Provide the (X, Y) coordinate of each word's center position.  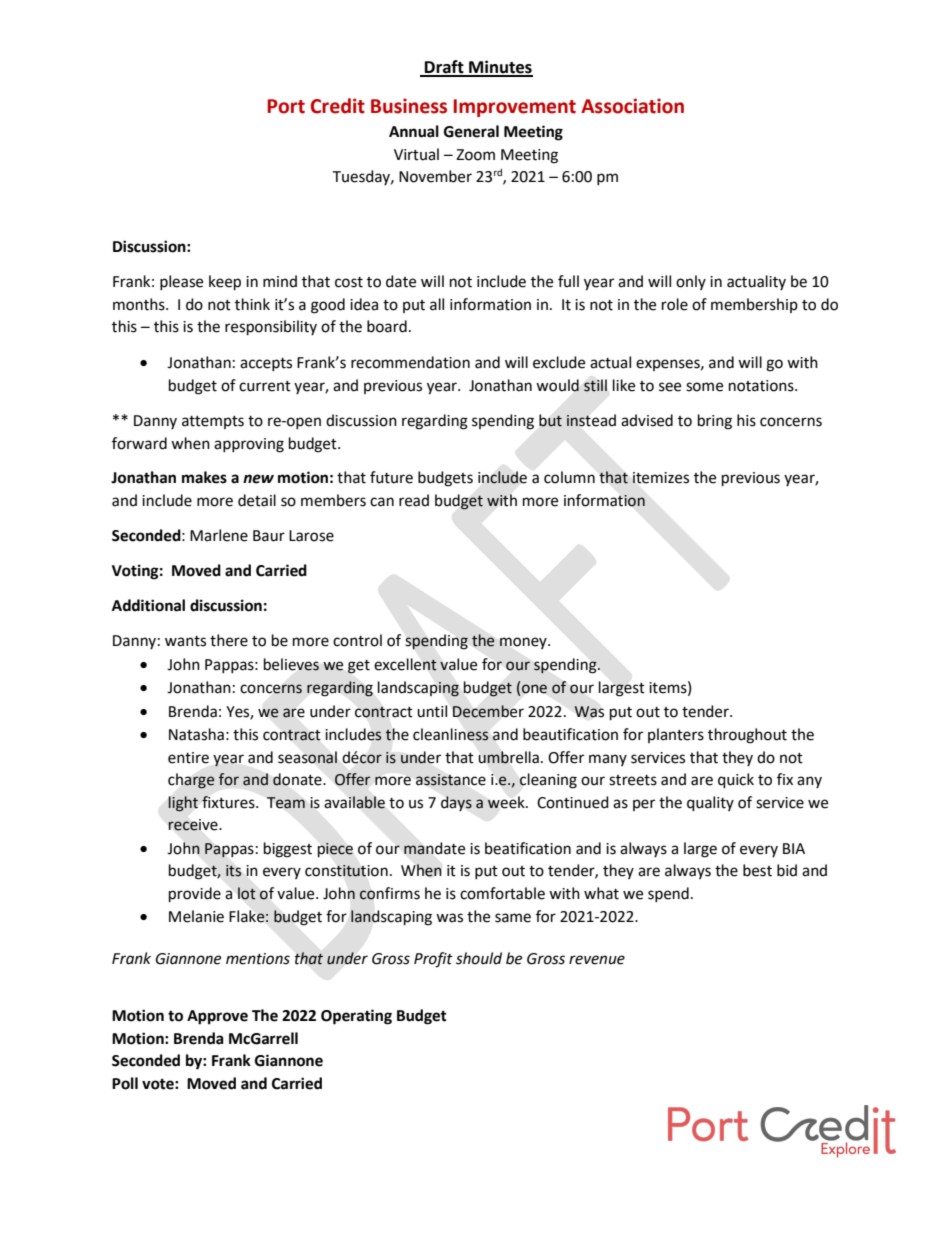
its (233, 871)
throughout (747, 736)
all (437, 304)
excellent (405, 664)
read (414, 500)
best (757, 870)
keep (225, 283)
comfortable (502, 893)
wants (185, 641)
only (691, 282)
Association (632, 106)
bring (715, 422)
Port (286, 106)
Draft (444, 68)
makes (204, 477)
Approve (217, 1017)
